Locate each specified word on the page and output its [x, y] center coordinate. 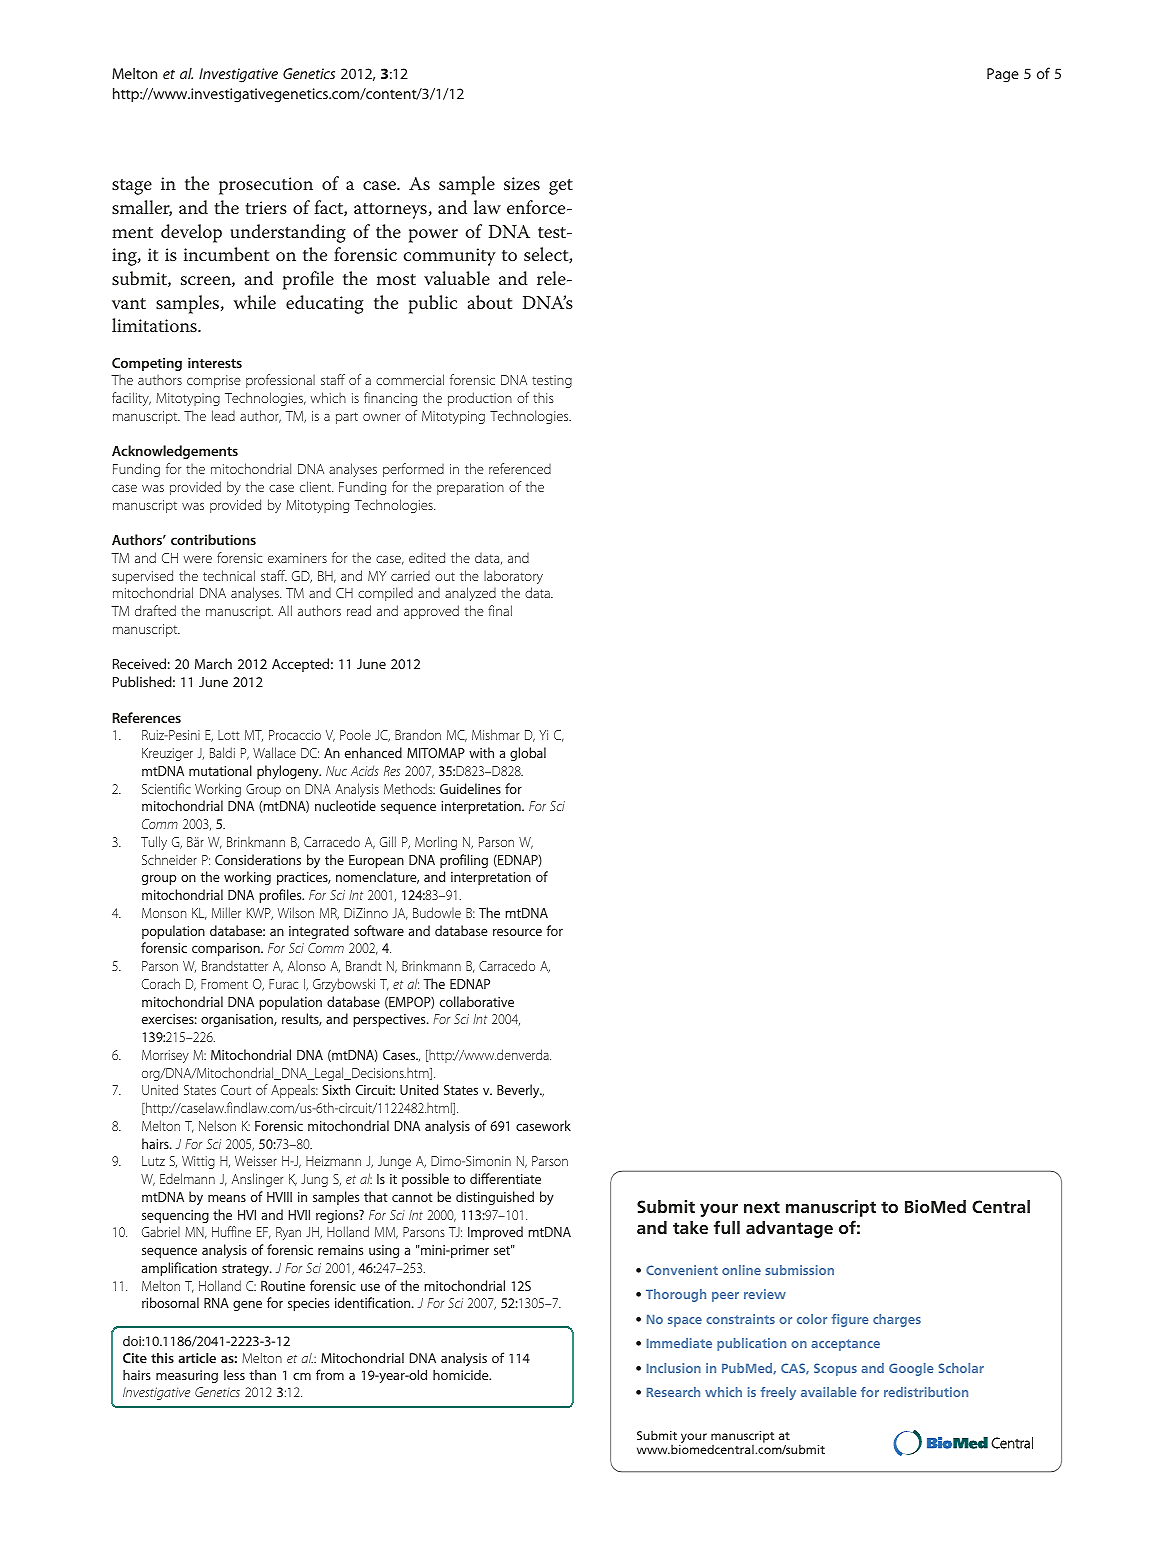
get [561, 187]
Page [1003, 75]
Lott [229, 735]
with [481, 752]
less [234, 1375]
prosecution [266, 186]
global [528, 754]
